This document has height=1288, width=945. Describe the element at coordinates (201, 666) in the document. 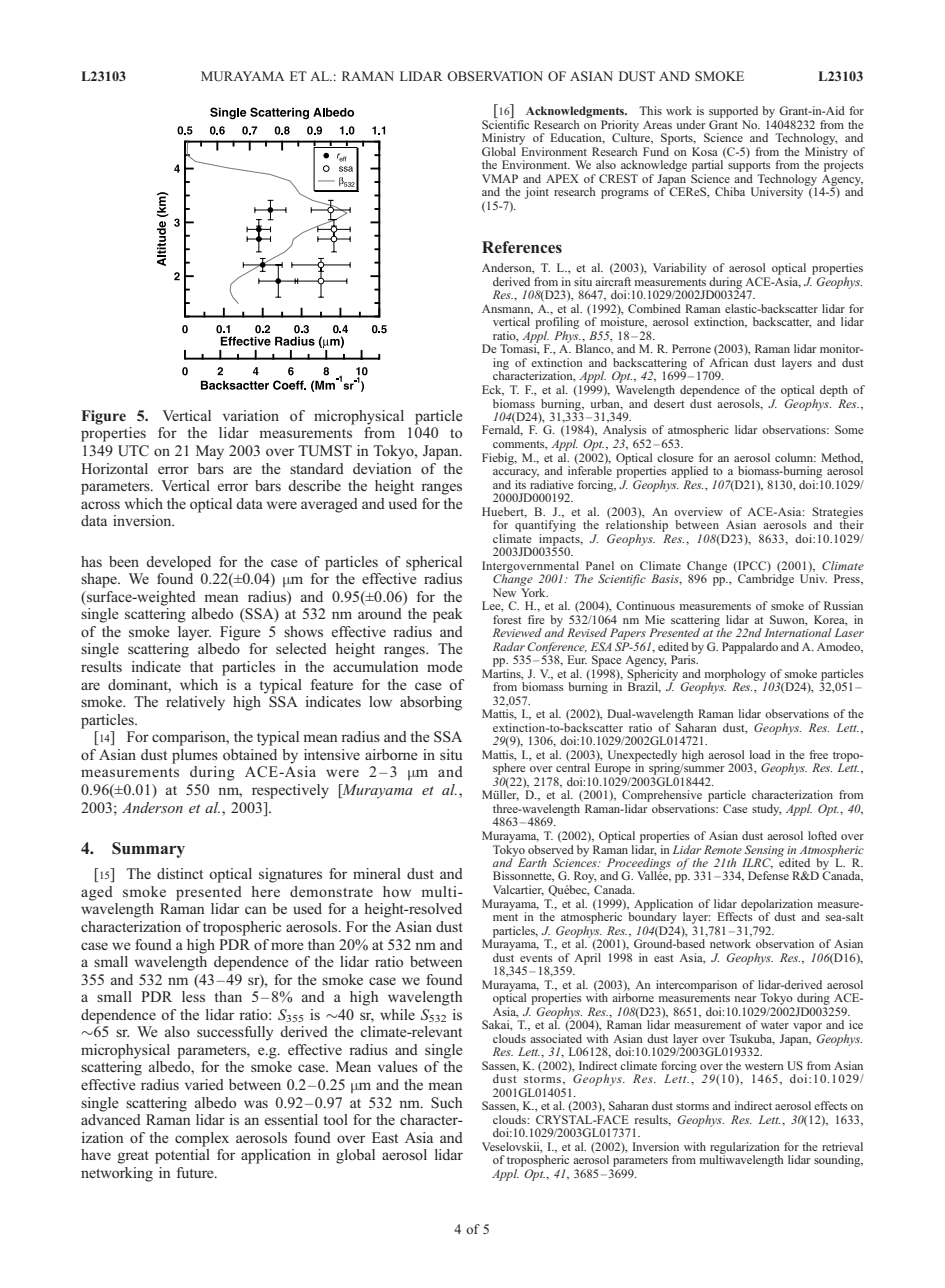

I see `that` at that location.
